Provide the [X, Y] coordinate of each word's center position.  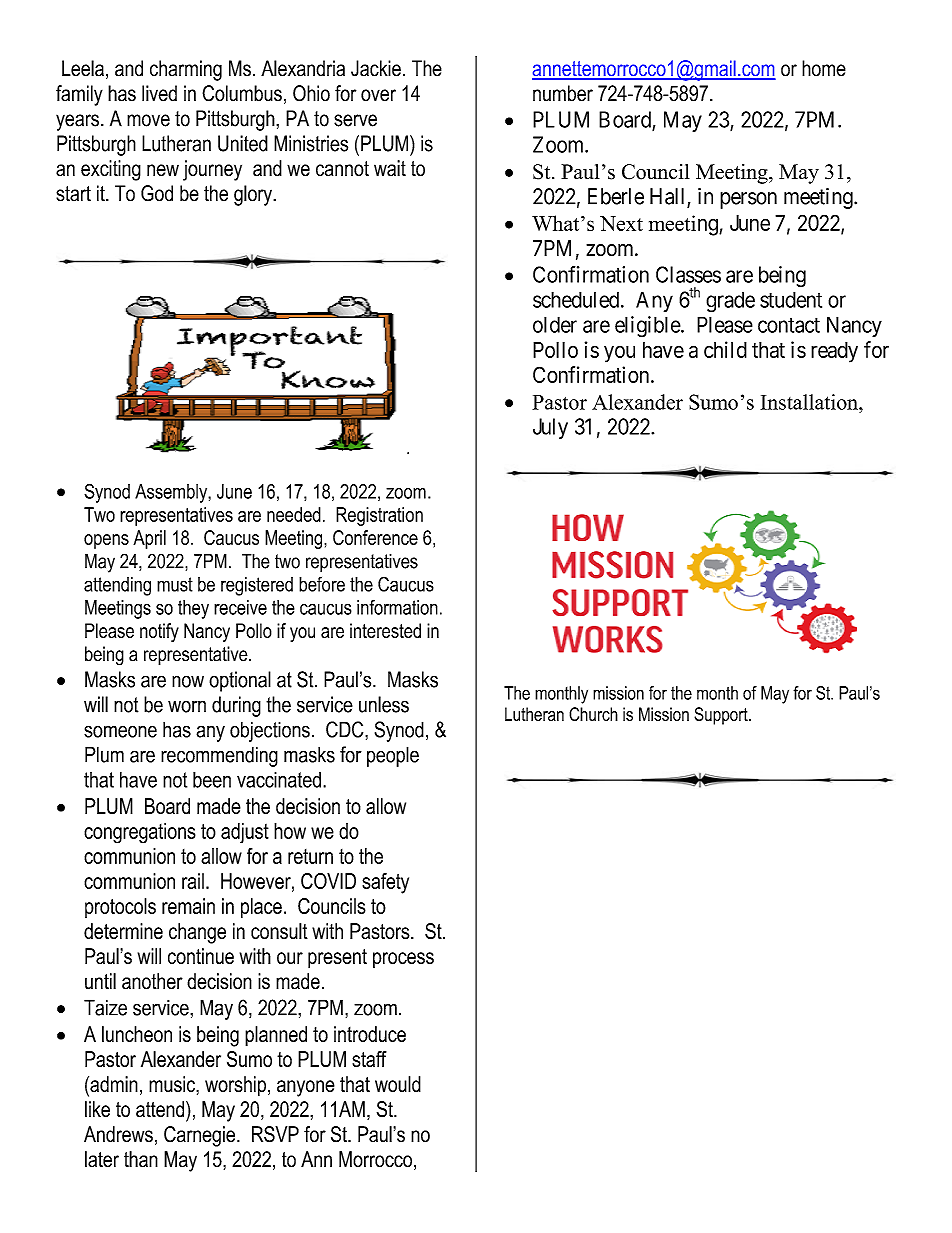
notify [159, 632]
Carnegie [201, 1136]
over [378, 95]
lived [159, 93]
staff [369, 1059]
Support [722, 716]
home [824, 68]
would [398, 1084]
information [397, 607]
